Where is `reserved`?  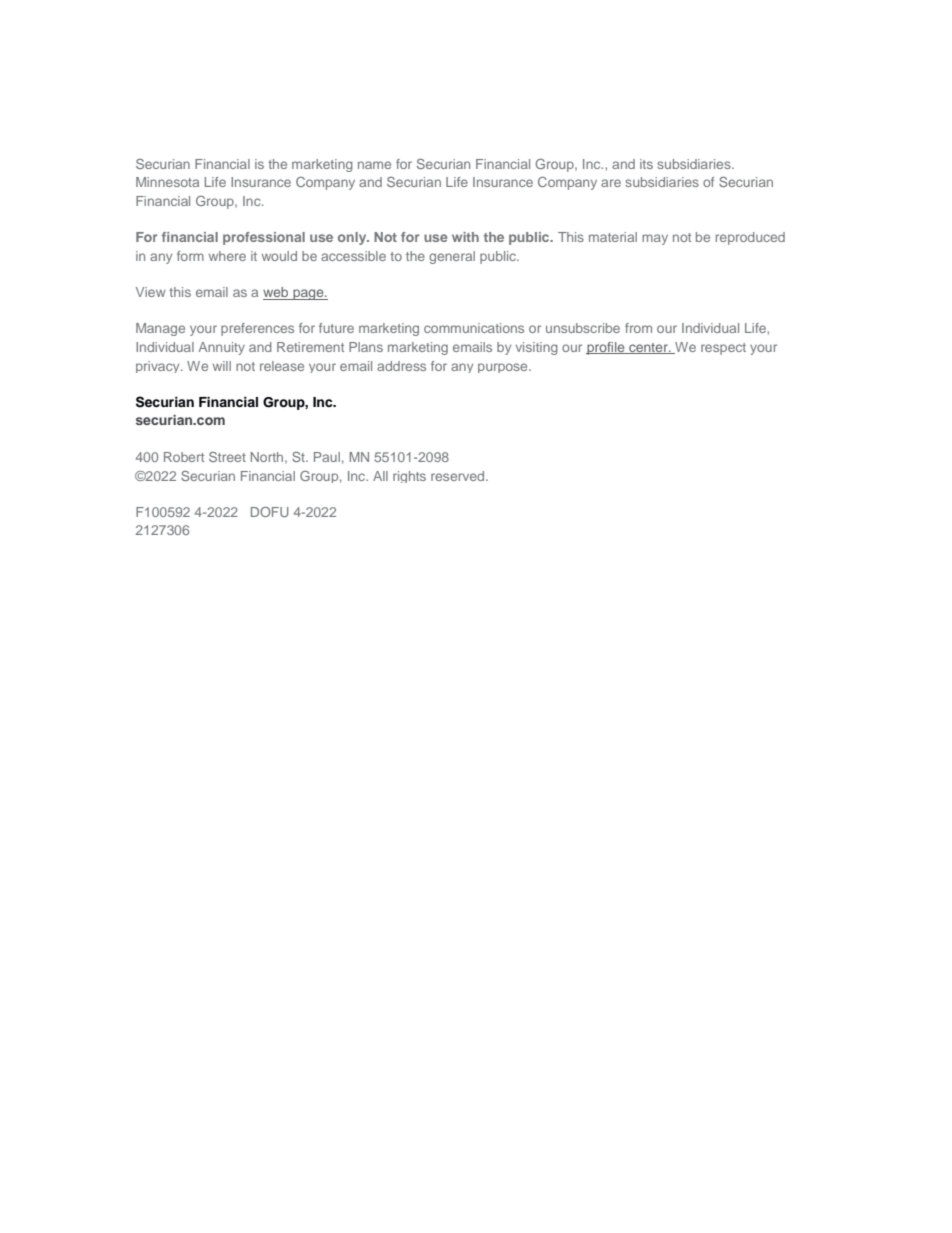 reserved is located at coordinates (459, 476).
